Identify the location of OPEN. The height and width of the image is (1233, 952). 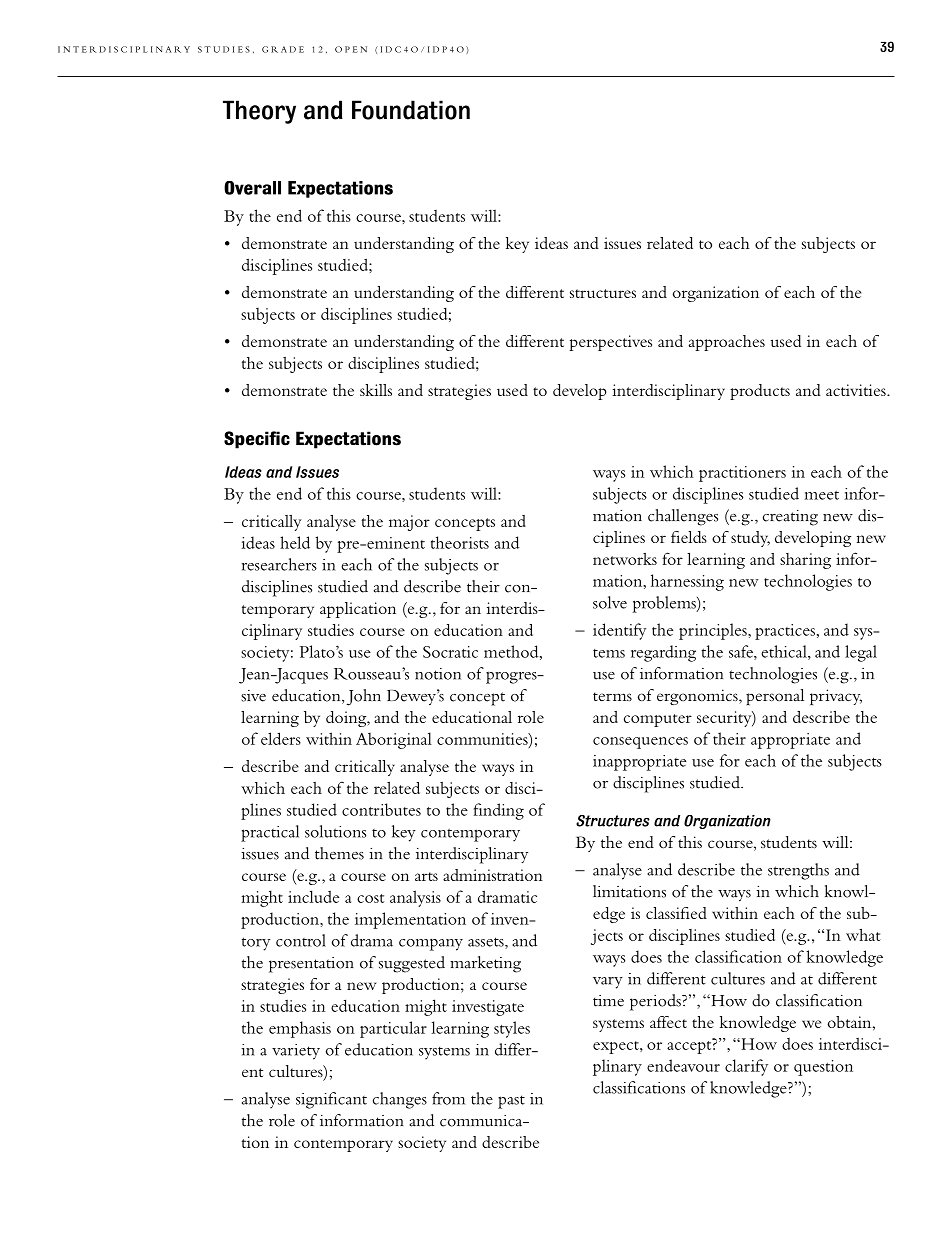
(351, 49).
